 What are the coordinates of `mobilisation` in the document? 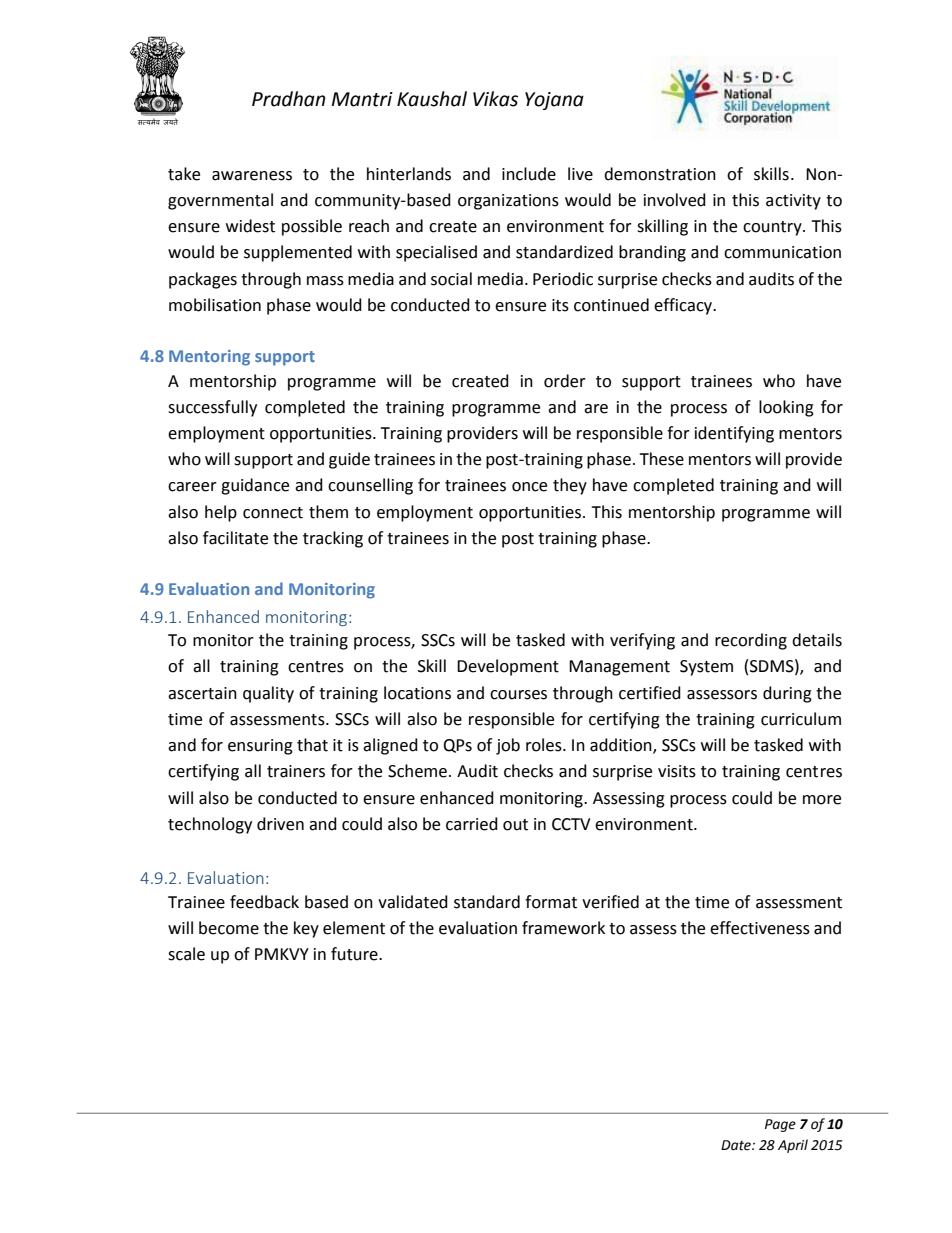 It's located at (215, 305).
